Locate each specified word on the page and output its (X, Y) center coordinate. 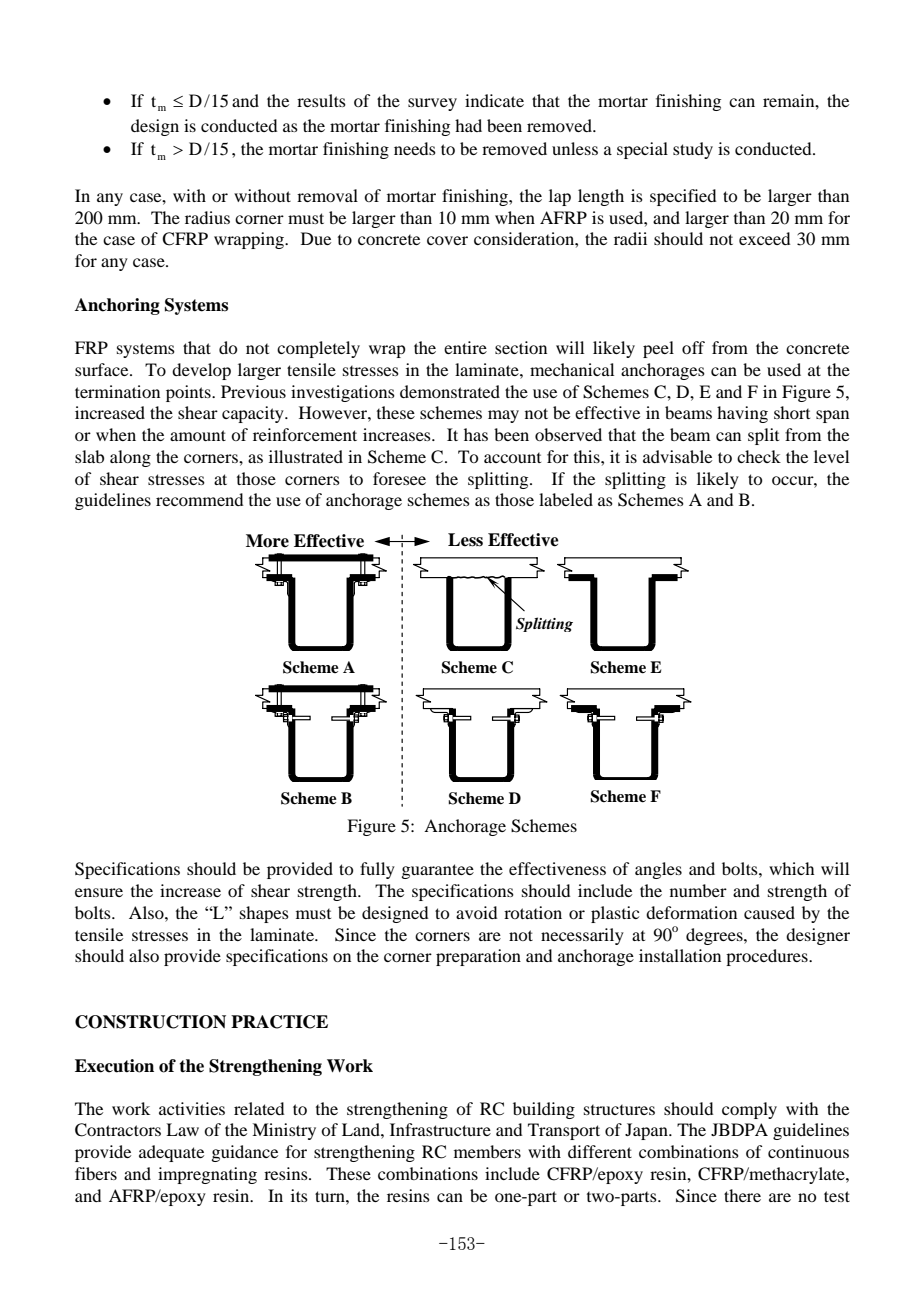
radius (207, 217)
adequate (171, 1153)
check (759, 456)
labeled (566, 499)
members (487, 1151)
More (267, 541)
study (693, 150)
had (468, 125)
